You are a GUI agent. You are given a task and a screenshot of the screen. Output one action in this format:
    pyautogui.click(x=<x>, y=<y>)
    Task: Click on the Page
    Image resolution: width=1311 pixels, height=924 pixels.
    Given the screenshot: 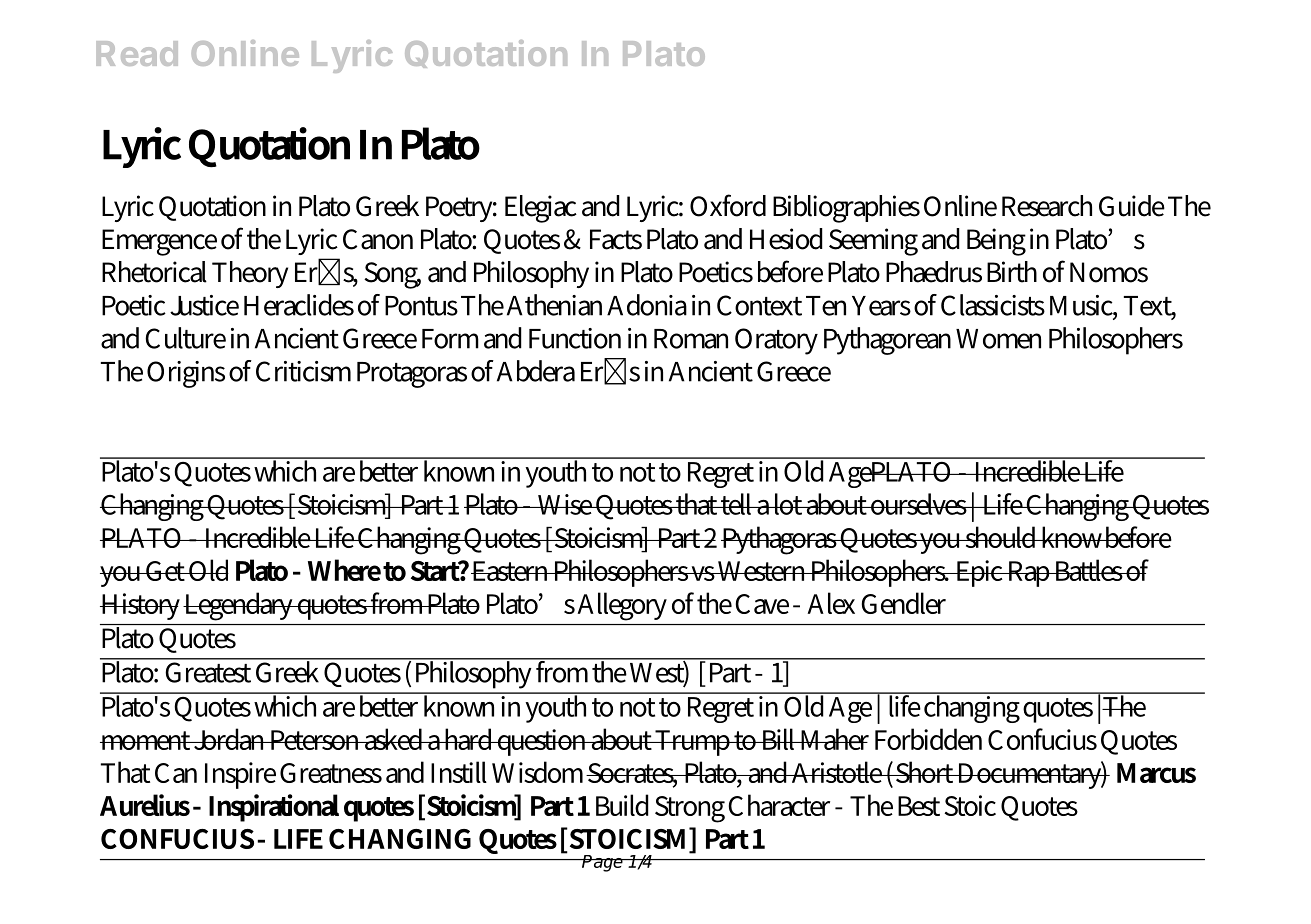 What is the action you would take?
    pyautogui.click(x=603, y=863)
